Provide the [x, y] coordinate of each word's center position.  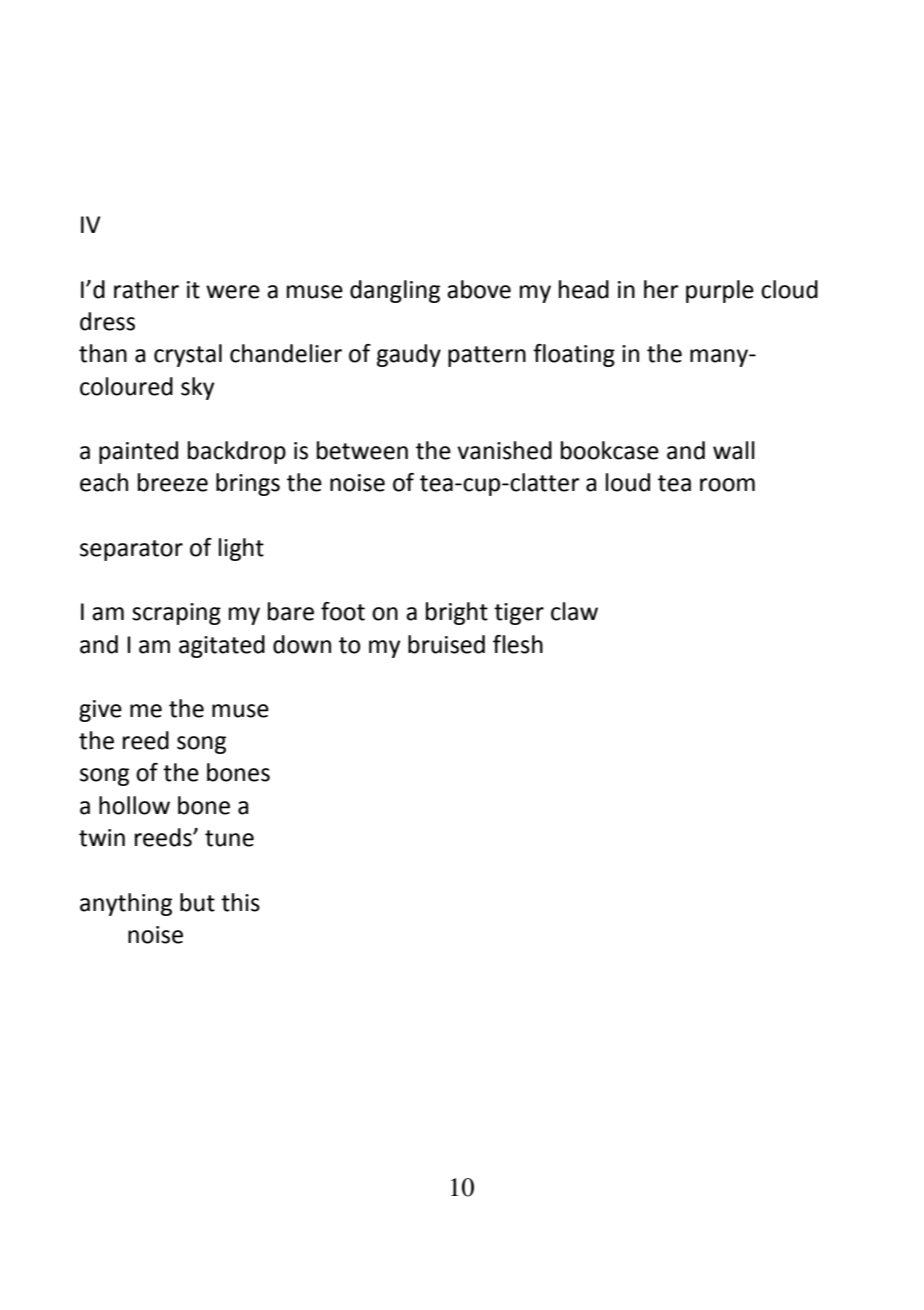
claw [574, 611]
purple [720, 291]
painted [138, 452]
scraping [176, 614]
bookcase [610, 450]
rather [146, 289]
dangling [395, 291]
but [197, 902]
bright [457, 613]
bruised [446, 644]
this [240, 902]
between [362, 450]
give [100, 711]
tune [229, 838]
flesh [518, 644]
